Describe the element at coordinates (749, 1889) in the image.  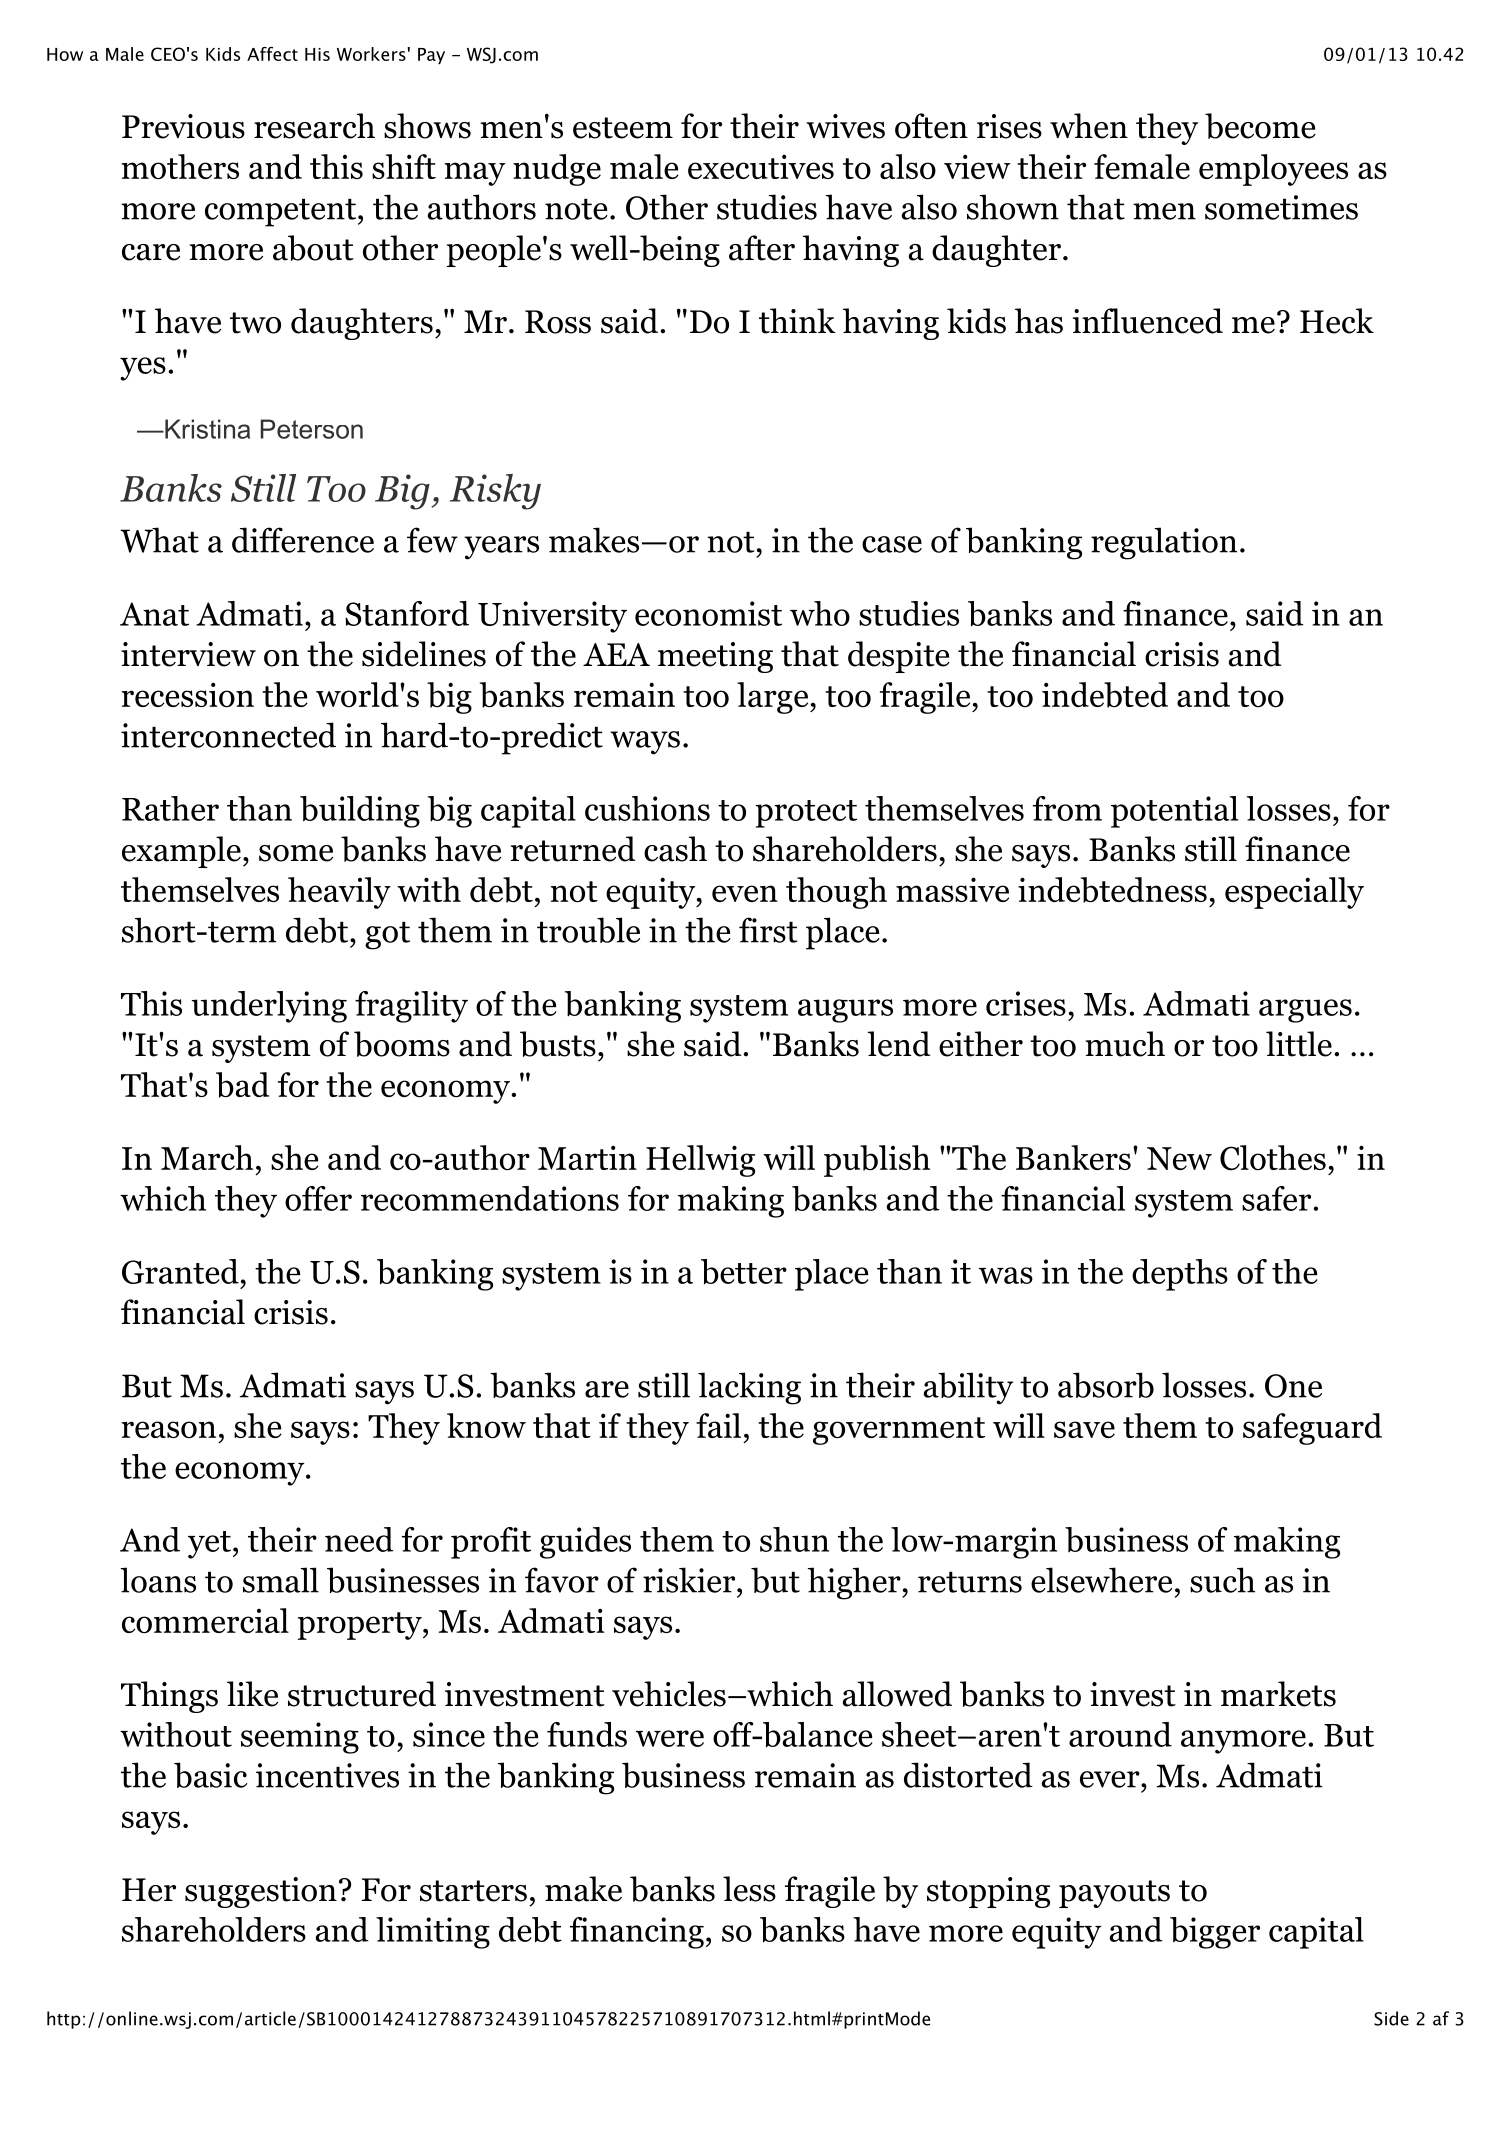
I see `less` at that location.
